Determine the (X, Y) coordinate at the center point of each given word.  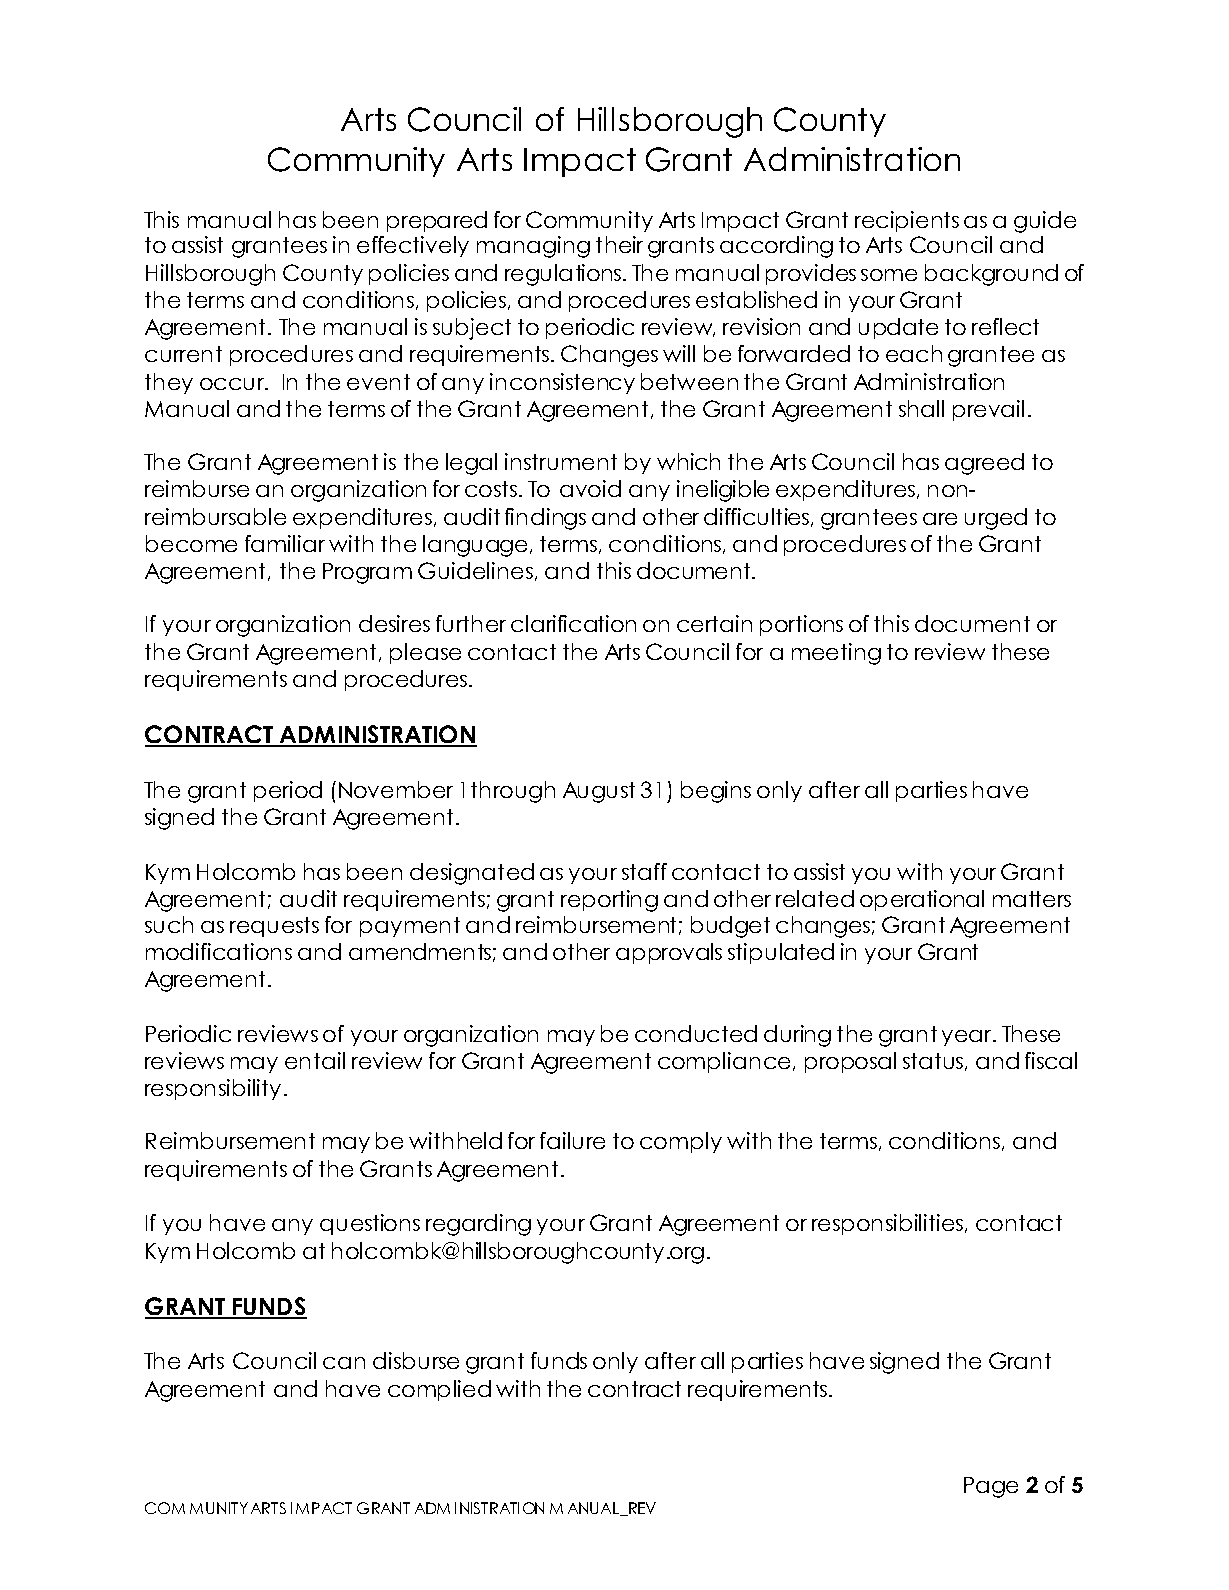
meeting (836, 654)
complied (439, 1390)
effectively (413, 246)
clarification (573, 623)
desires (394, 623)
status (934, 1062)
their (619, 244)
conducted (696, 1033)
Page (991, 1487)
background (991, 275)
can (344, 1363)
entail (315, 1060)
